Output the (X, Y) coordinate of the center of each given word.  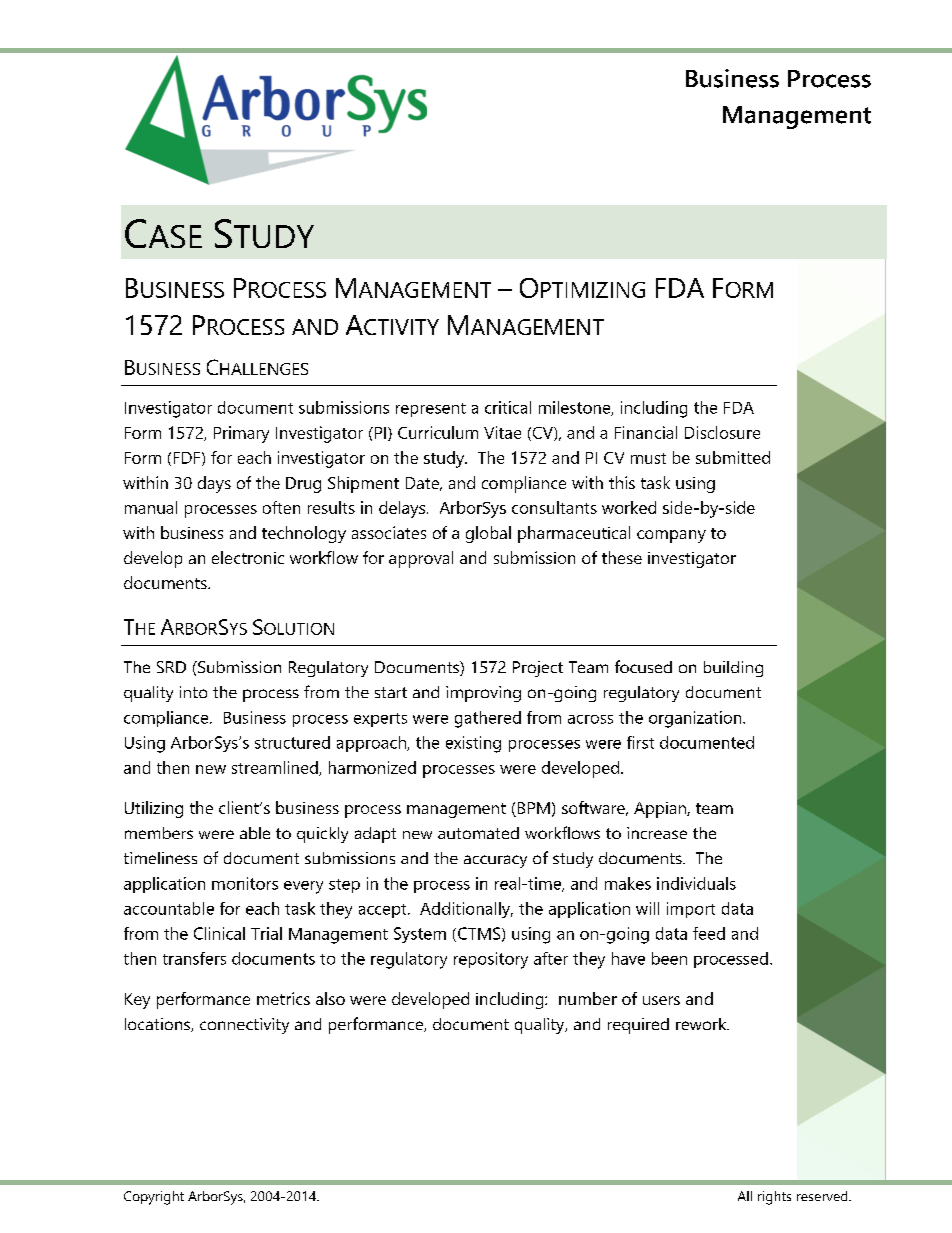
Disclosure (722, 432)
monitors (245, 883)
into (193, 692)
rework (702, 1024)
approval (421, 559)
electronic (248, 557)
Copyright (154, 1198)
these (622, 557)
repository (491, 960)
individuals (696, 883)
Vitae (502, 432)
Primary (241, 434)
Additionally (466, 910)
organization (696, 719)
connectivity (244, 1026)
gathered (488, 719)
